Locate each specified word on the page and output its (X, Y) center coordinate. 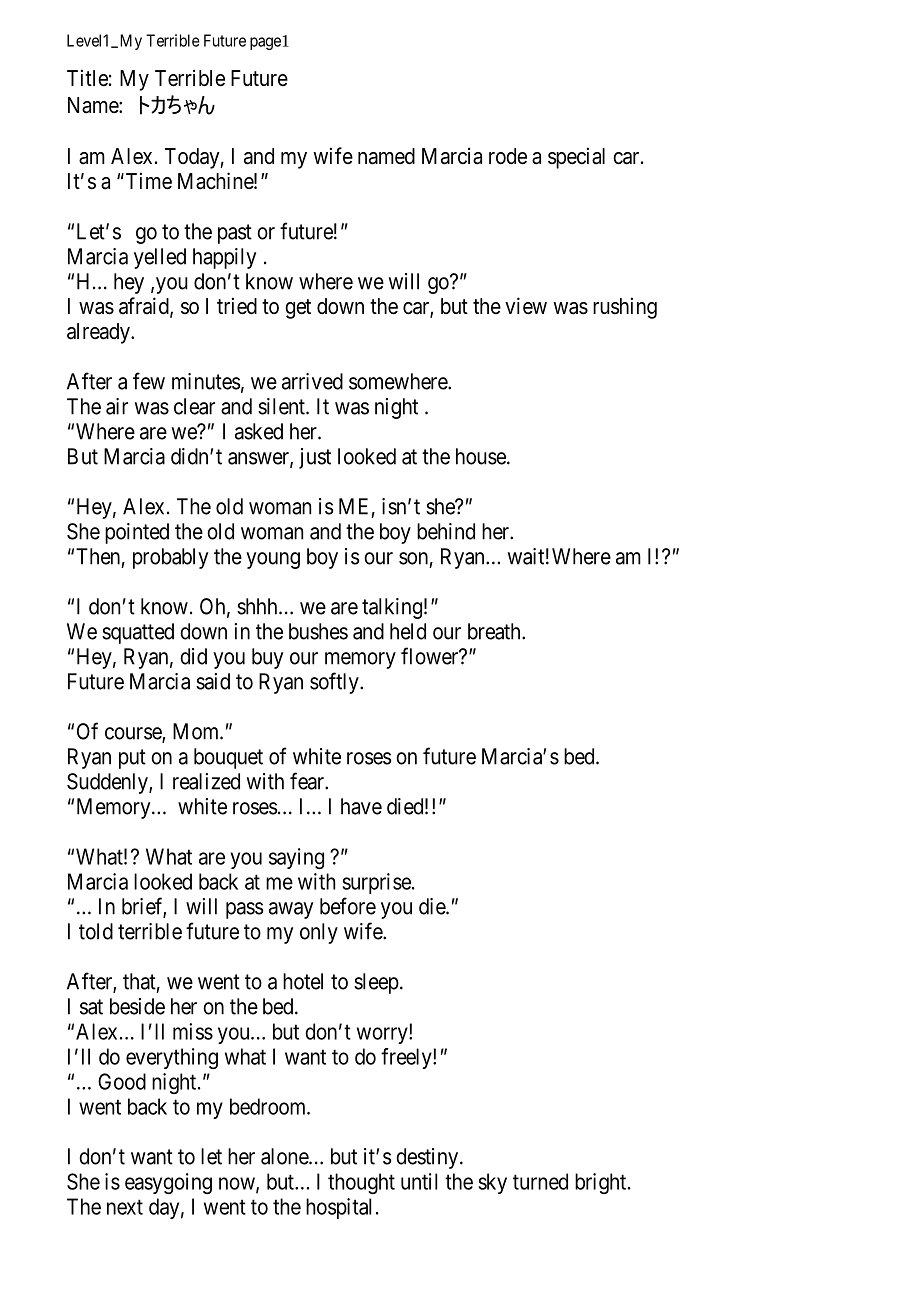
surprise (376, 883)
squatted (138, 633)
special (576, 158)
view (526, 306)
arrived (312, 381)
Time (147, 181)
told (96, 931)
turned (540, 1181)
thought (361, 1183)
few (149, 381)
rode (508, 156)
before (348, 906)
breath (495, 631)
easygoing (168, 1183)
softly (335, 683)
